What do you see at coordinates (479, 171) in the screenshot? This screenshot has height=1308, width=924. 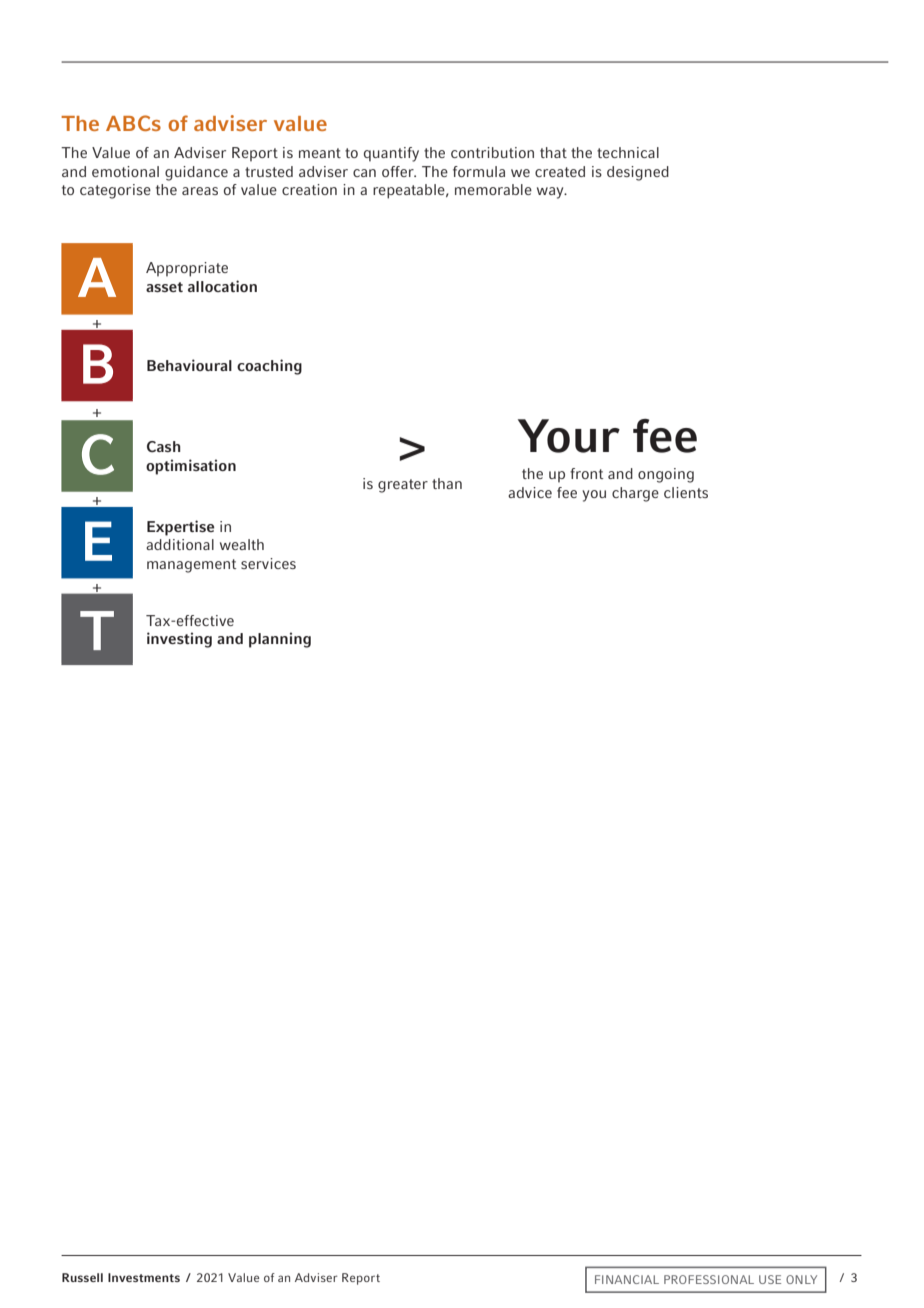 I see `formula` at bounding box center [479, 171].
